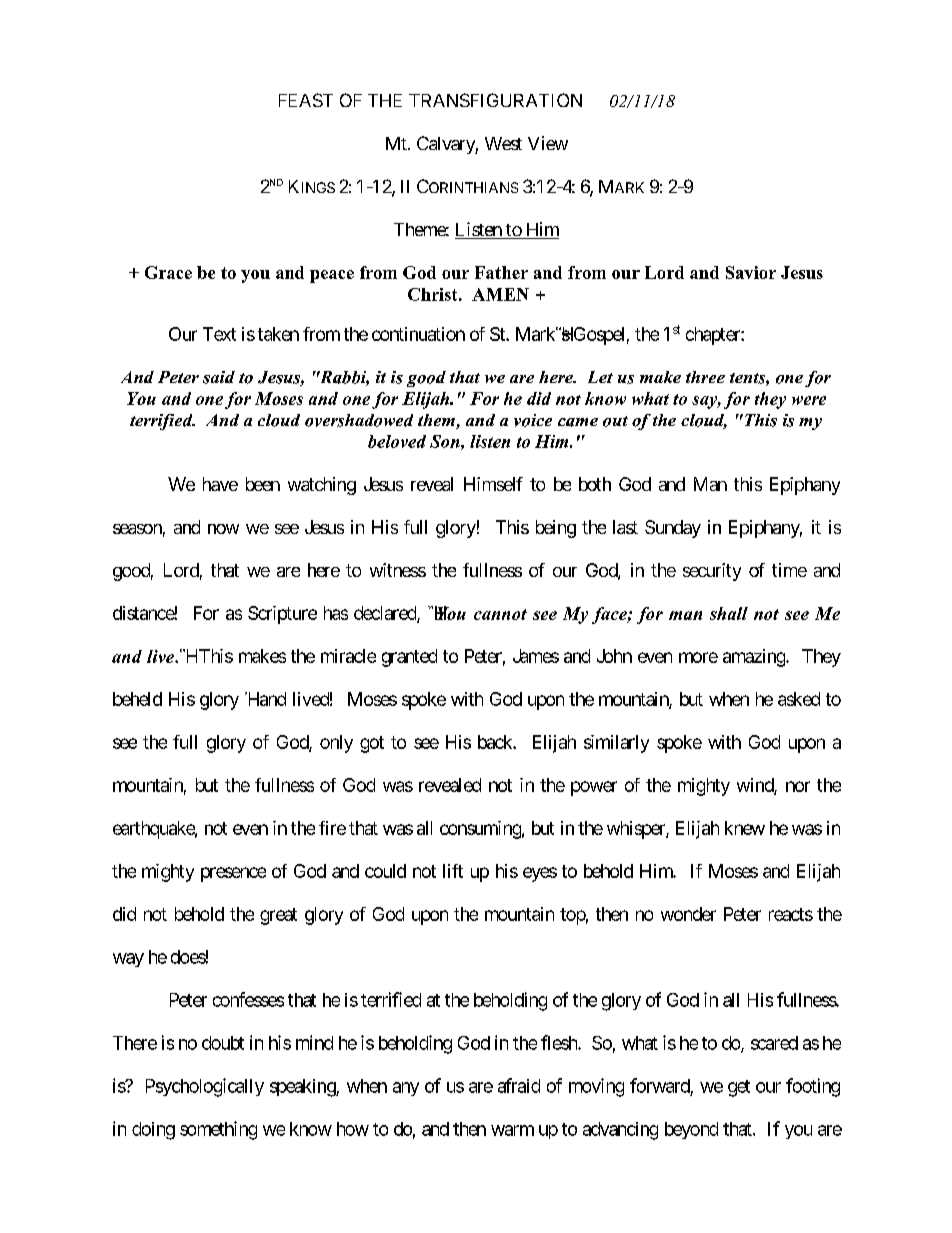 The height and width of the page is (1233, 952). Describe the element at coordinates (739, 1088) in the page. I see `get` at that location.
